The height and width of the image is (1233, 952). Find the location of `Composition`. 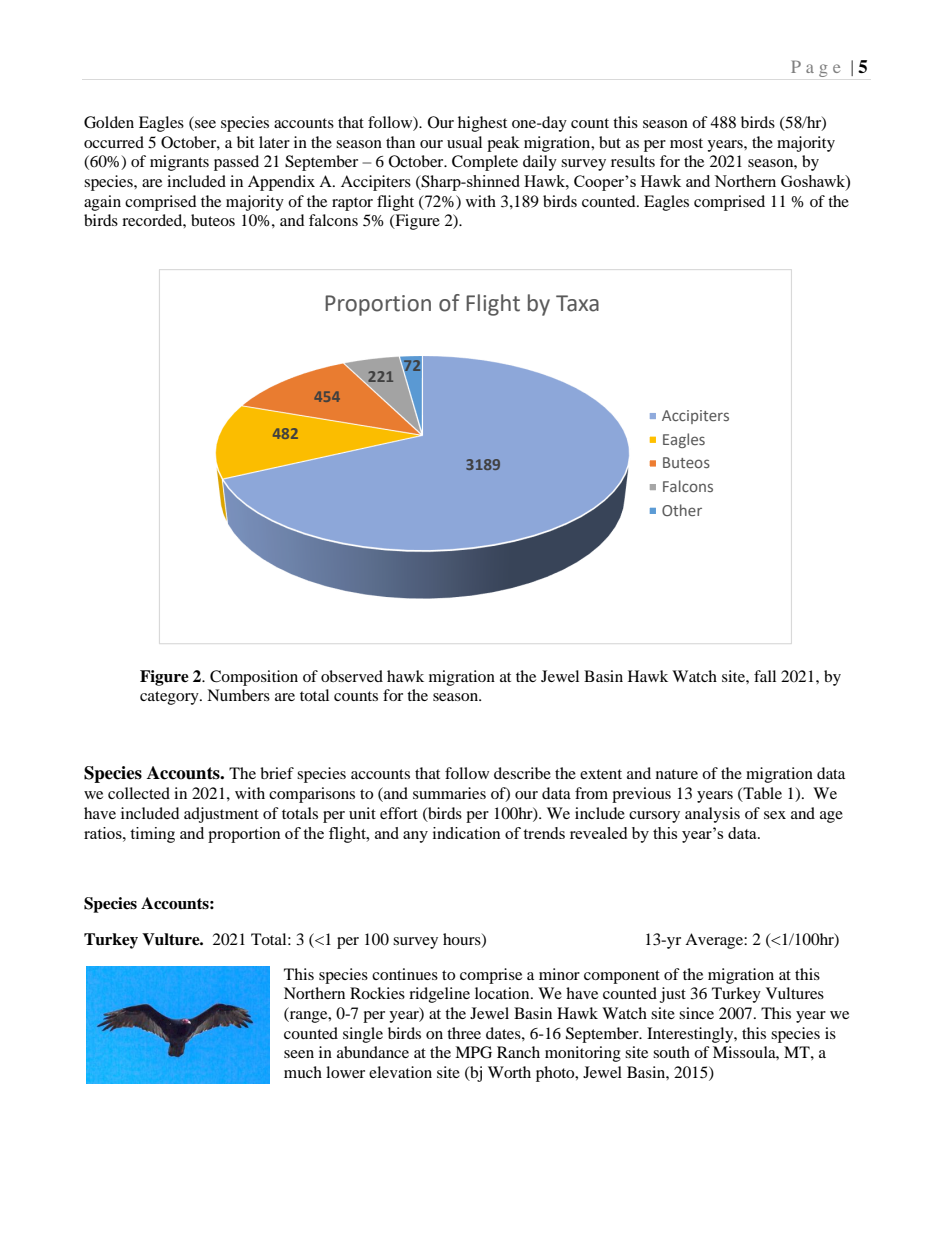

Composition is located at coordinates (254, 678).
